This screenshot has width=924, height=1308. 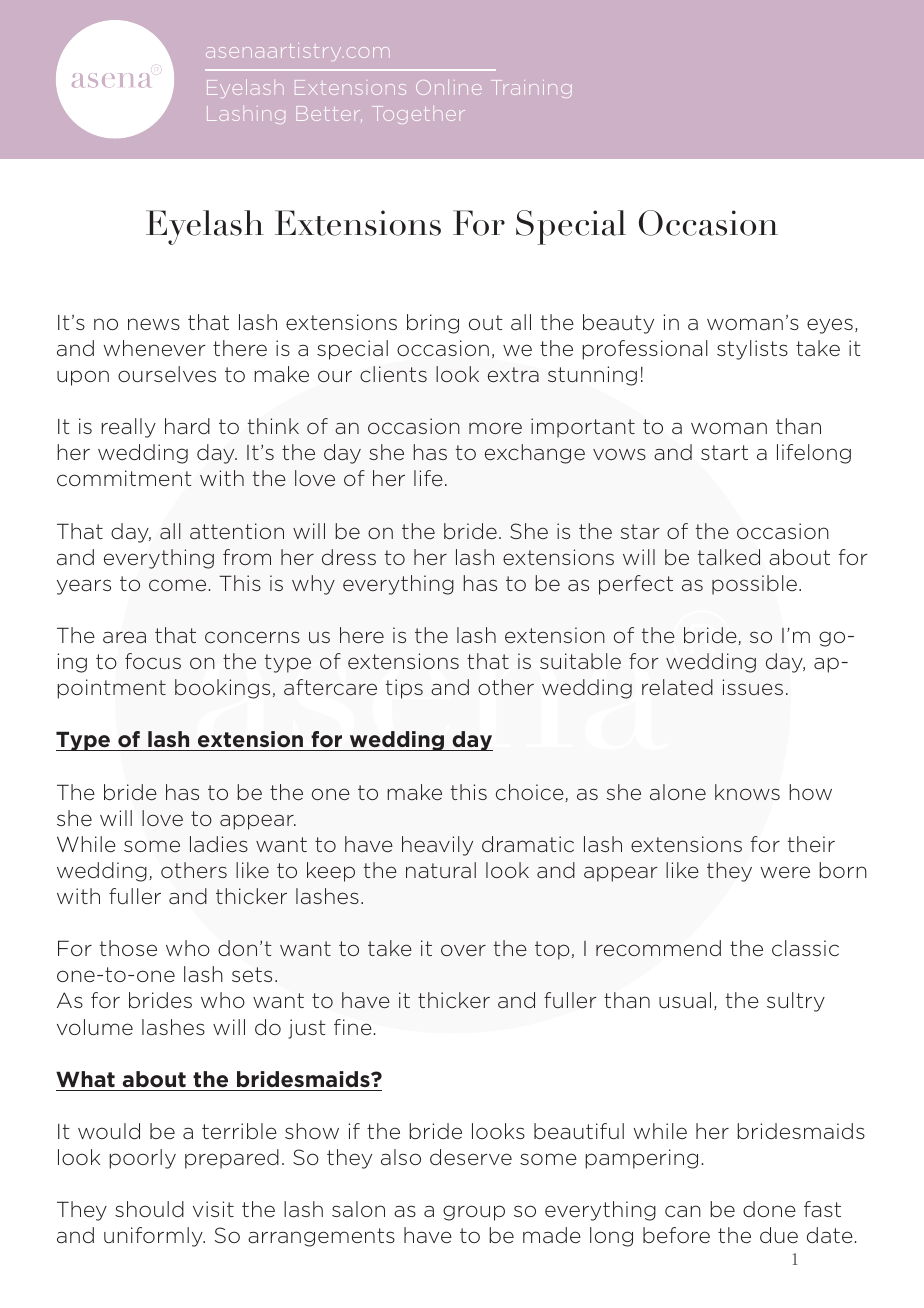 I want to click on done, so click(x=769, y=1209).
